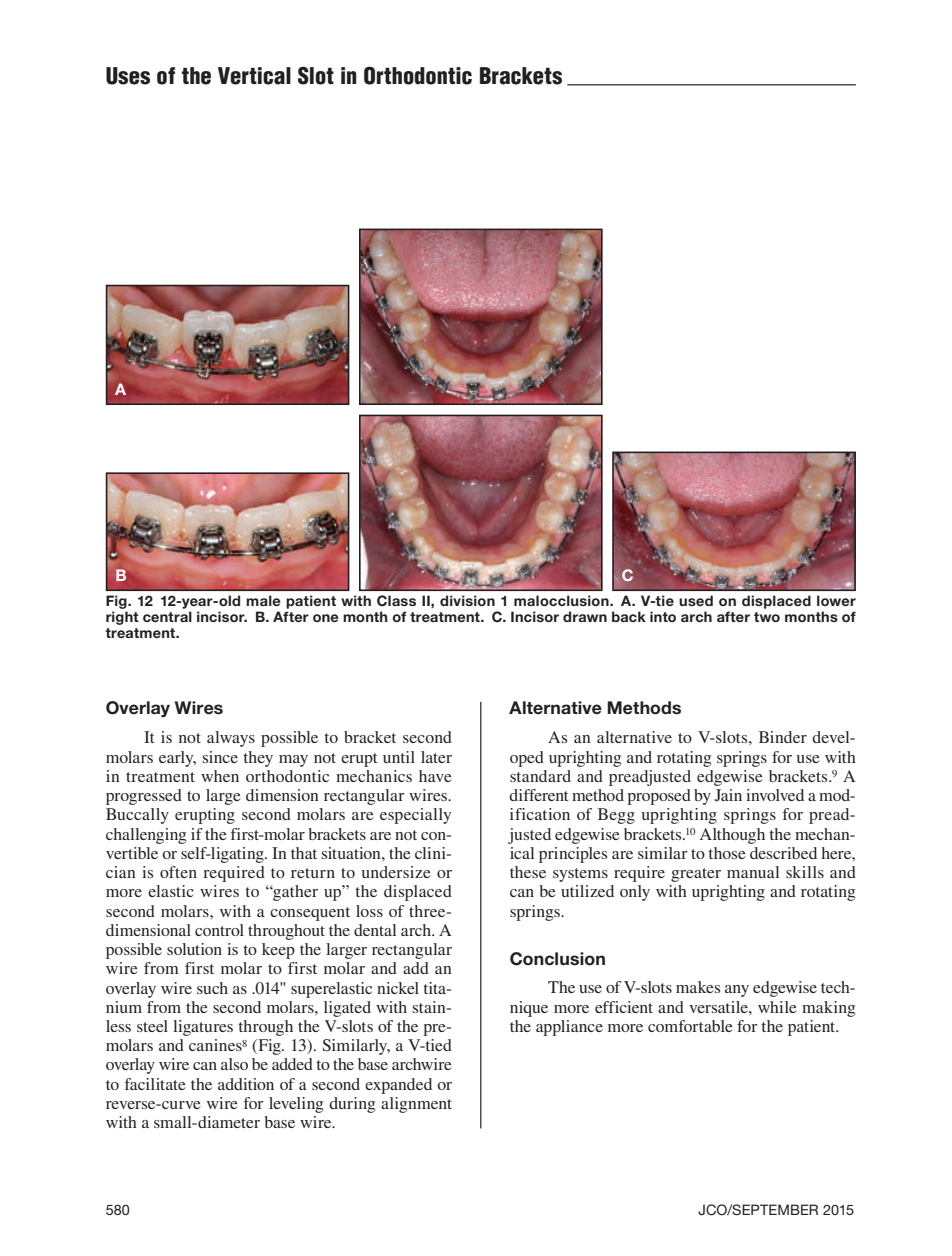 This image has height=1256, width=952. Describe the element at coordinates (128, 76) in the image. I see `Uses` at that location.
